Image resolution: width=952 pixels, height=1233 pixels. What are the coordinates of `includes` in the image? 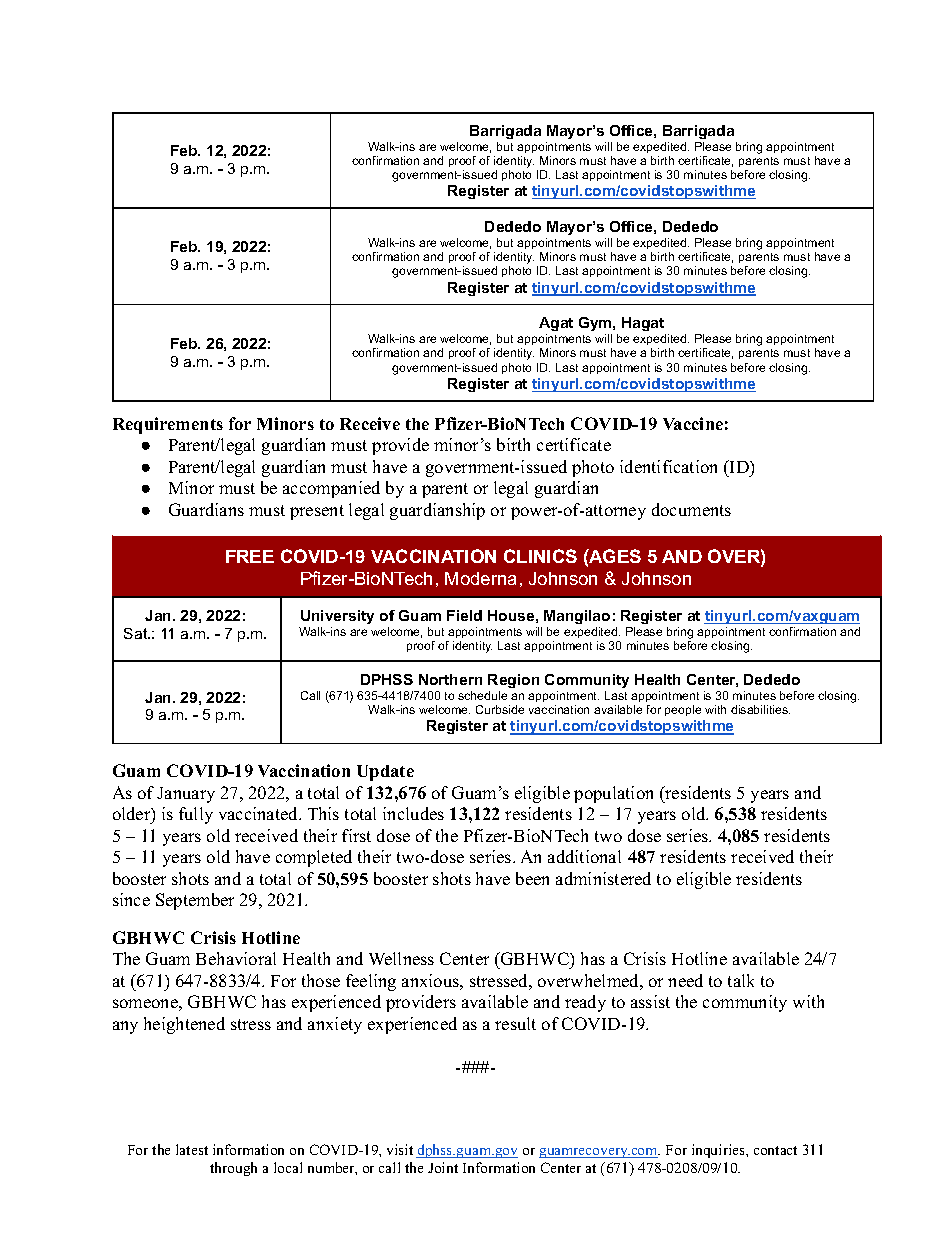 It's located at (413, 813).
